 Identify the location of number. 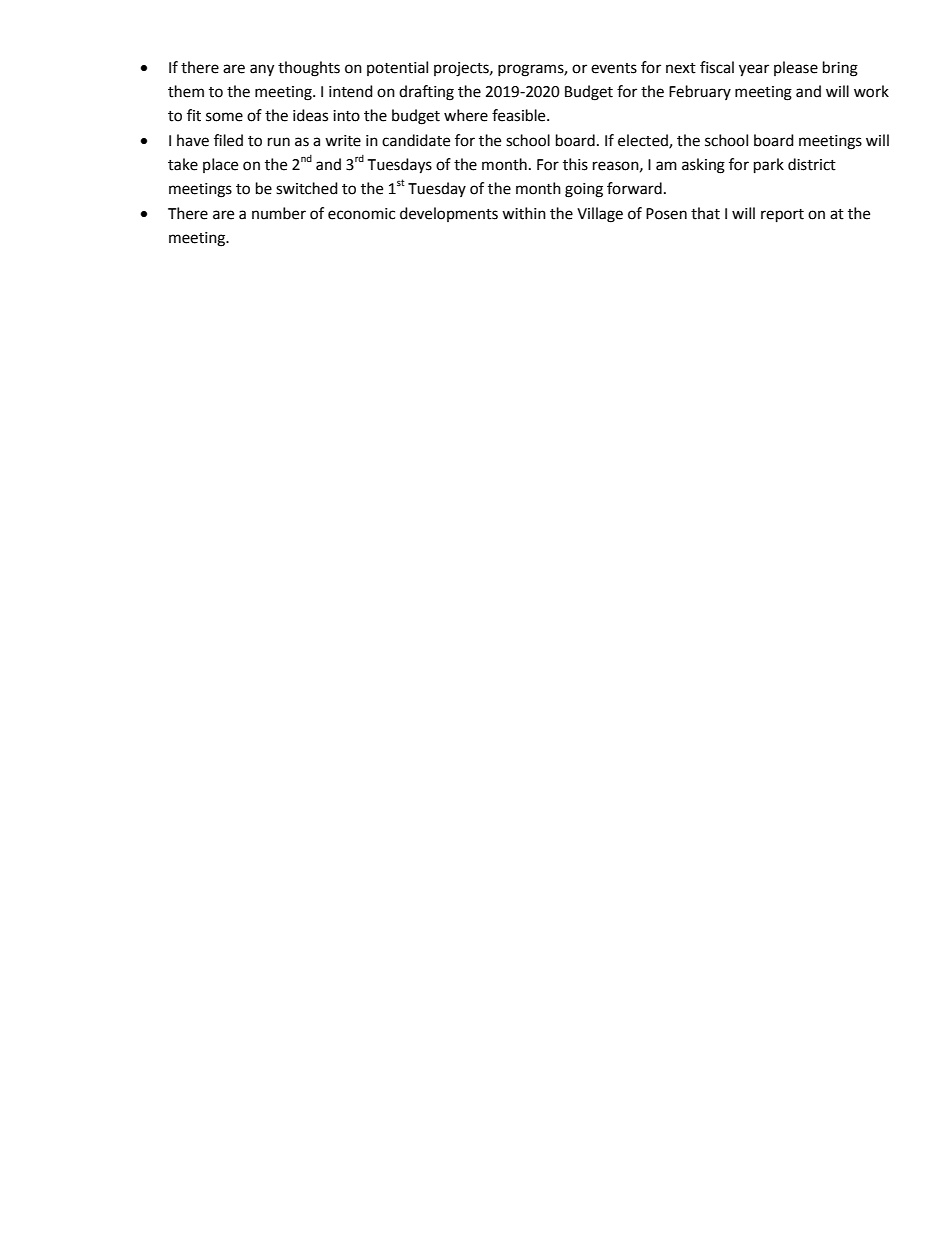
(279, 213).
